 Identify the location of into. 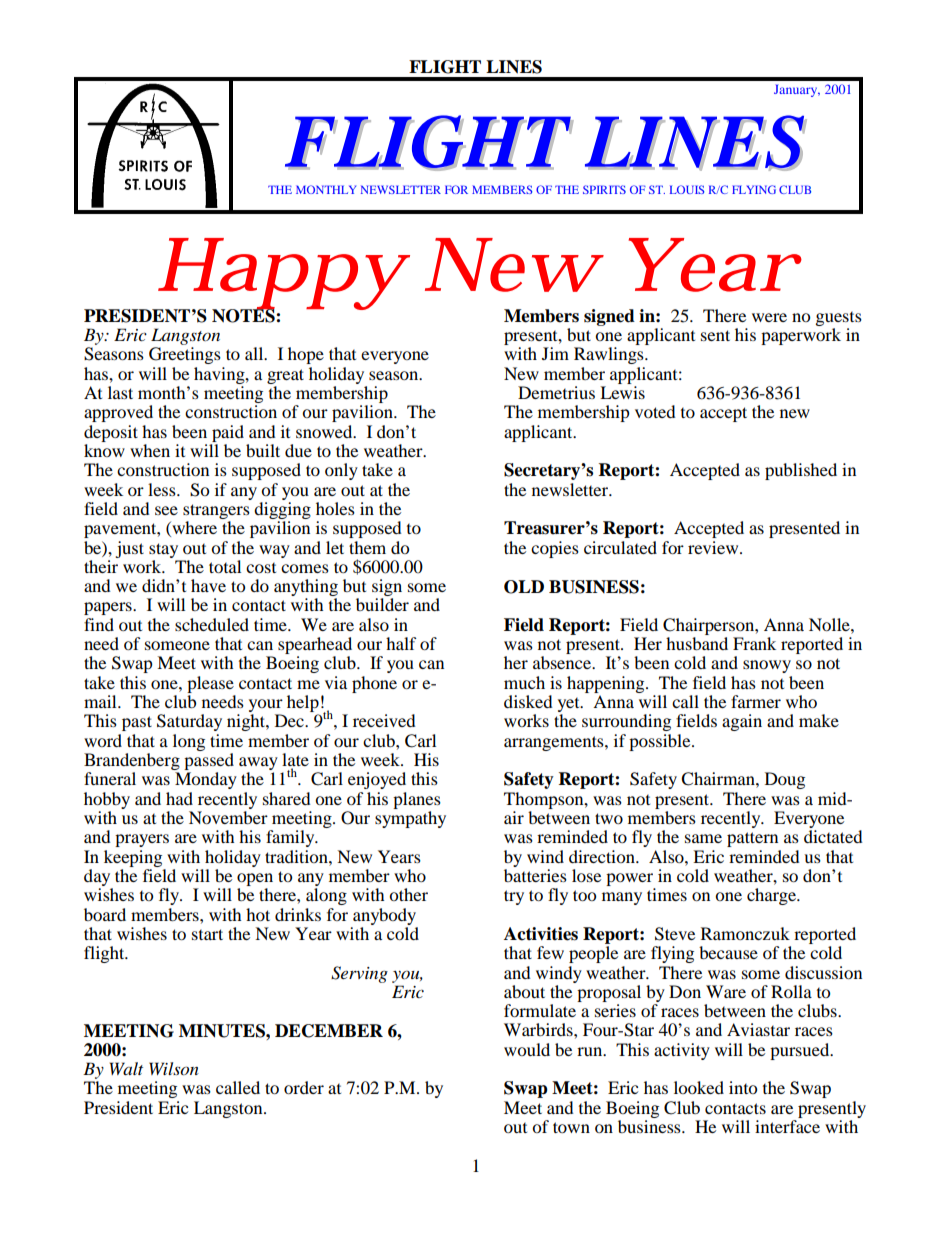
(743, 1087).
